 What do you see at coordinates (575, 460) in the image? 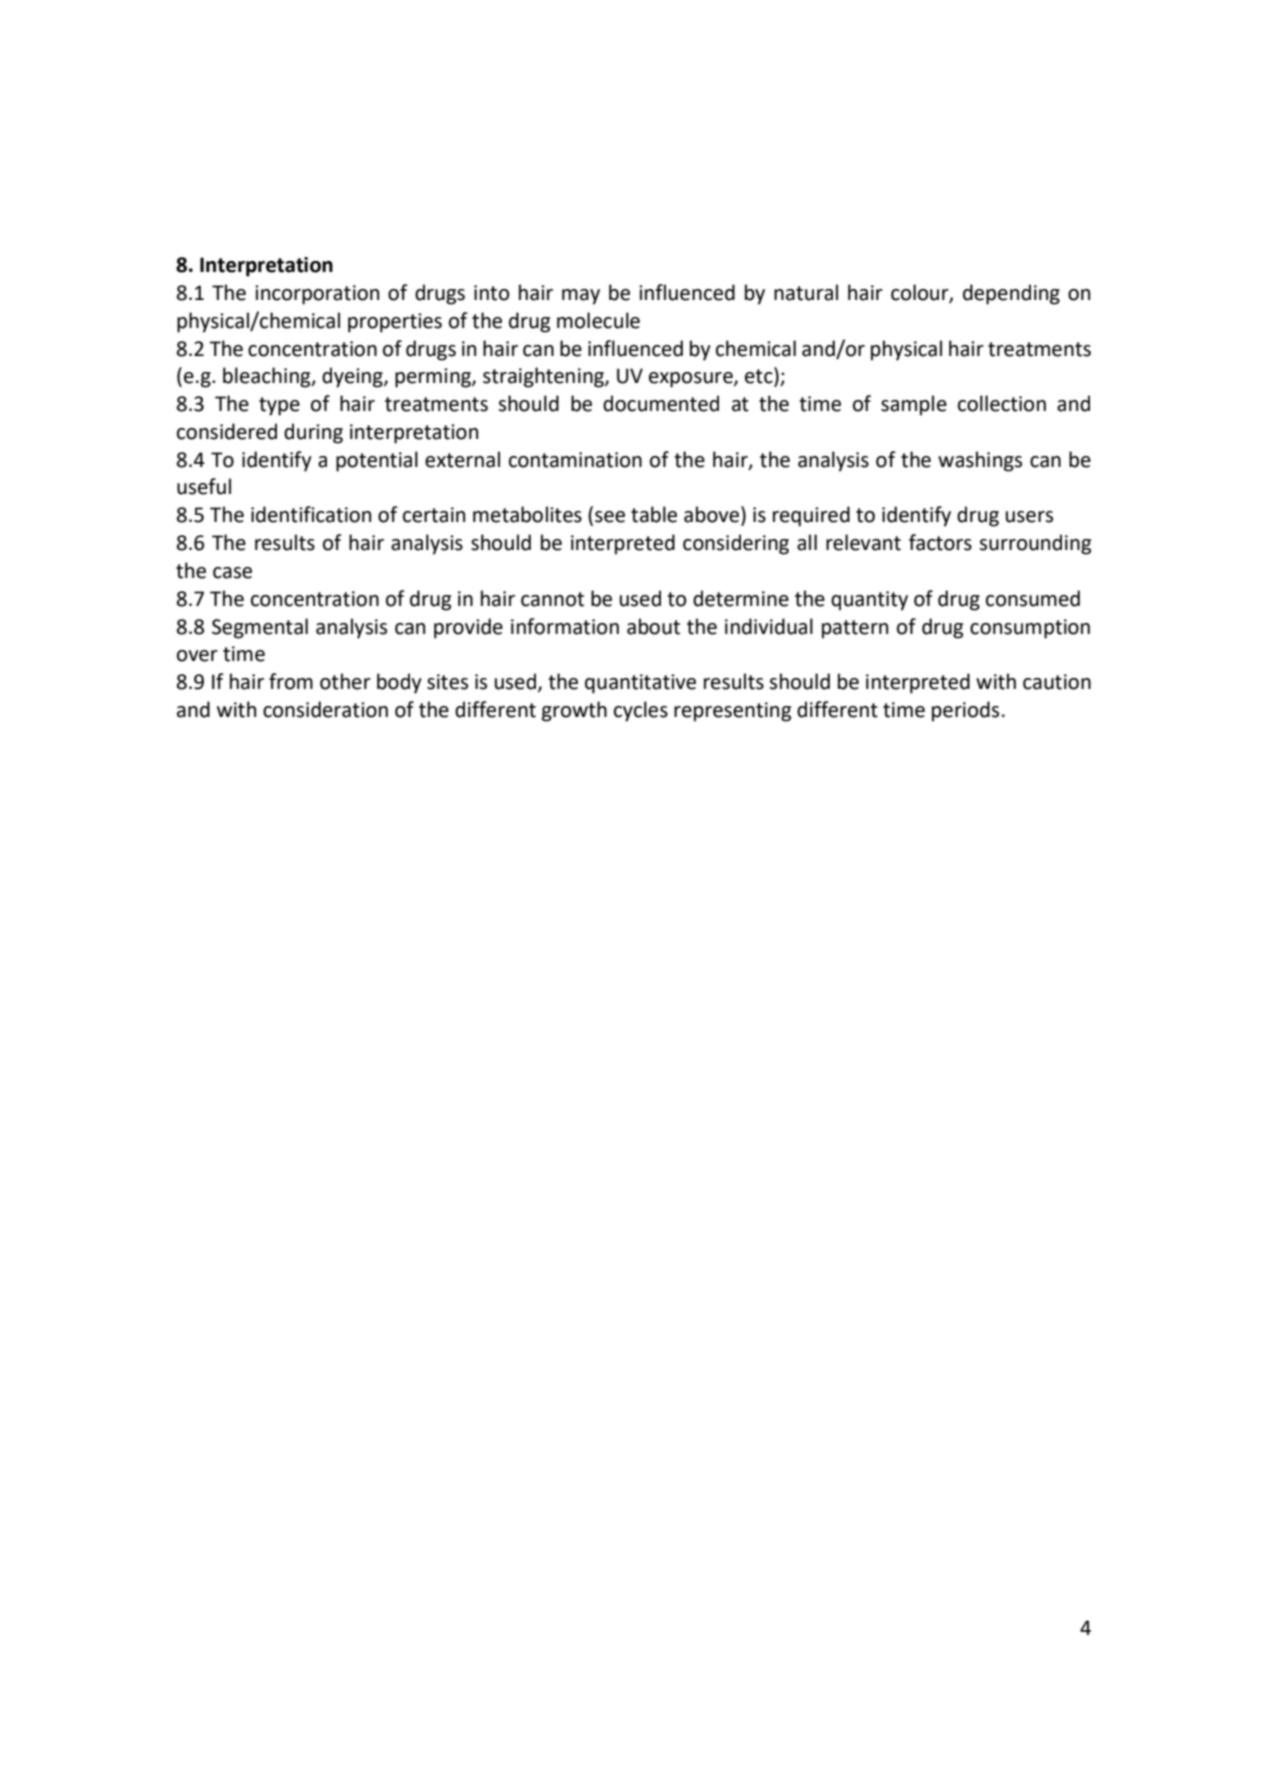
I see `contamination` at bounding box center [575, 460].
